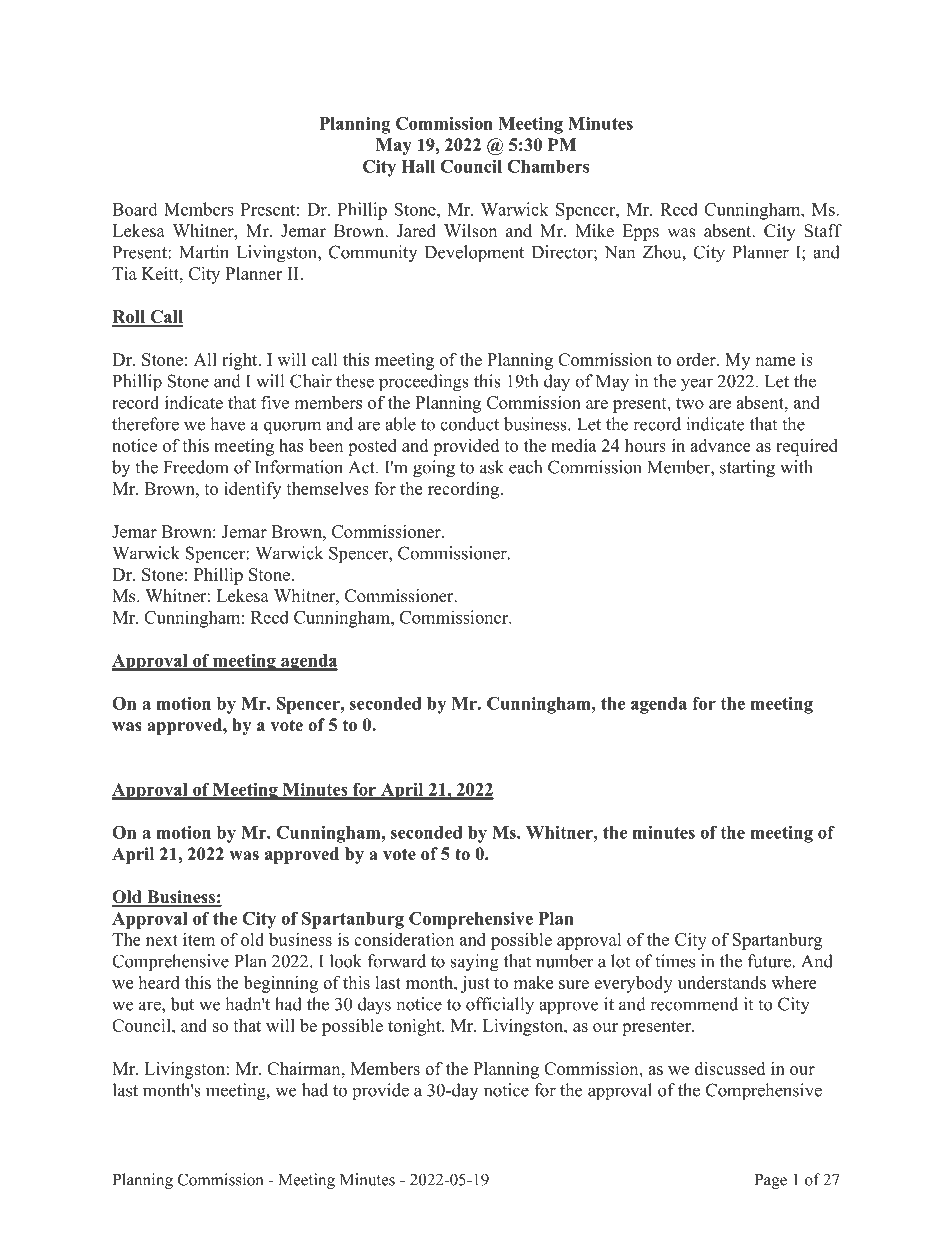  Describe the element at coordinates (415, 1027) in the page. I see `tonight` at that location.
